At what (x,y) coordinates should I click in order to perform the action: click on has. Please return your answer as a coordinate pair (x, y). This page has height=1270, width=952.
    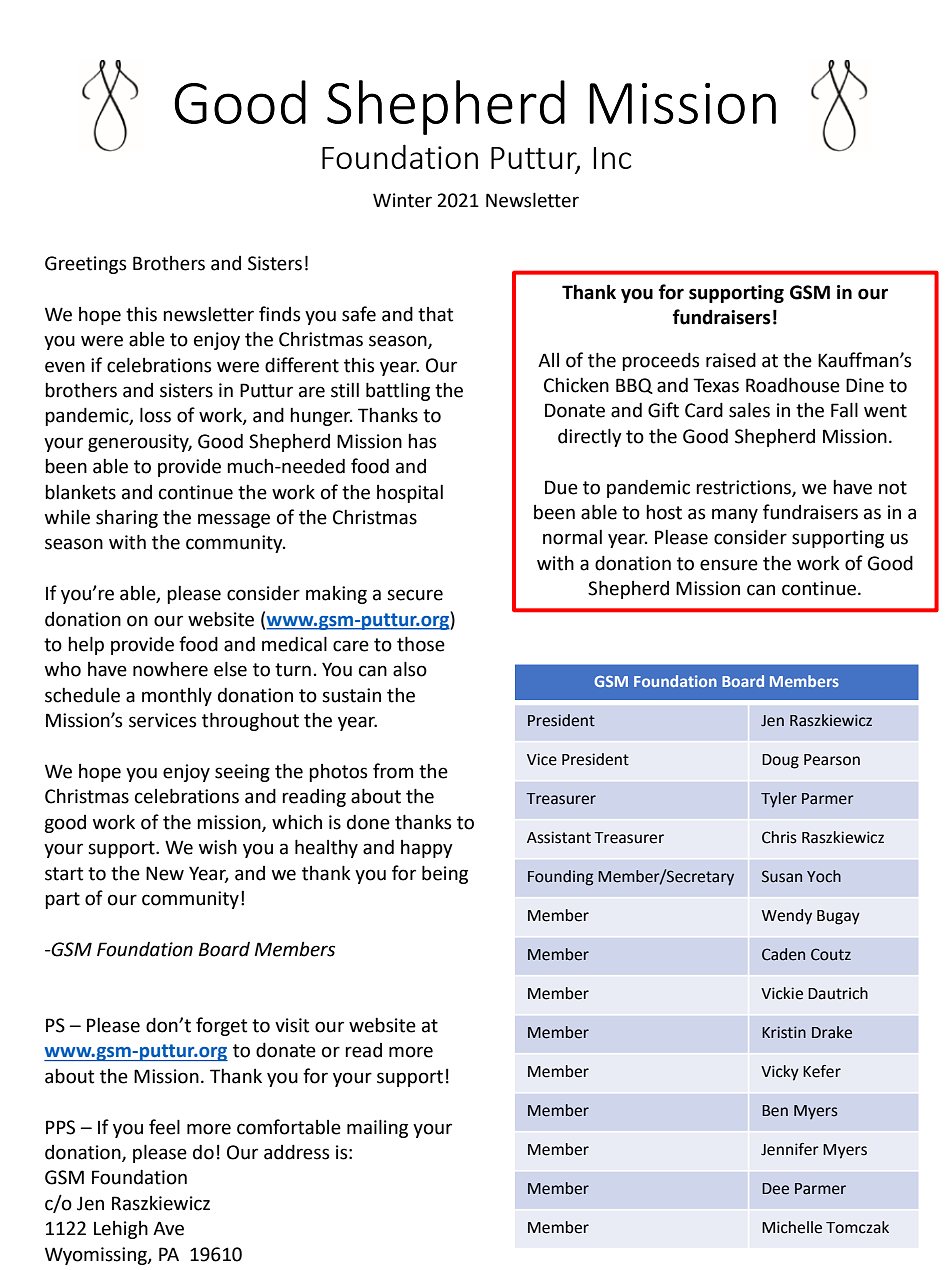
    Looking at the image, I should click on (422, 441).
